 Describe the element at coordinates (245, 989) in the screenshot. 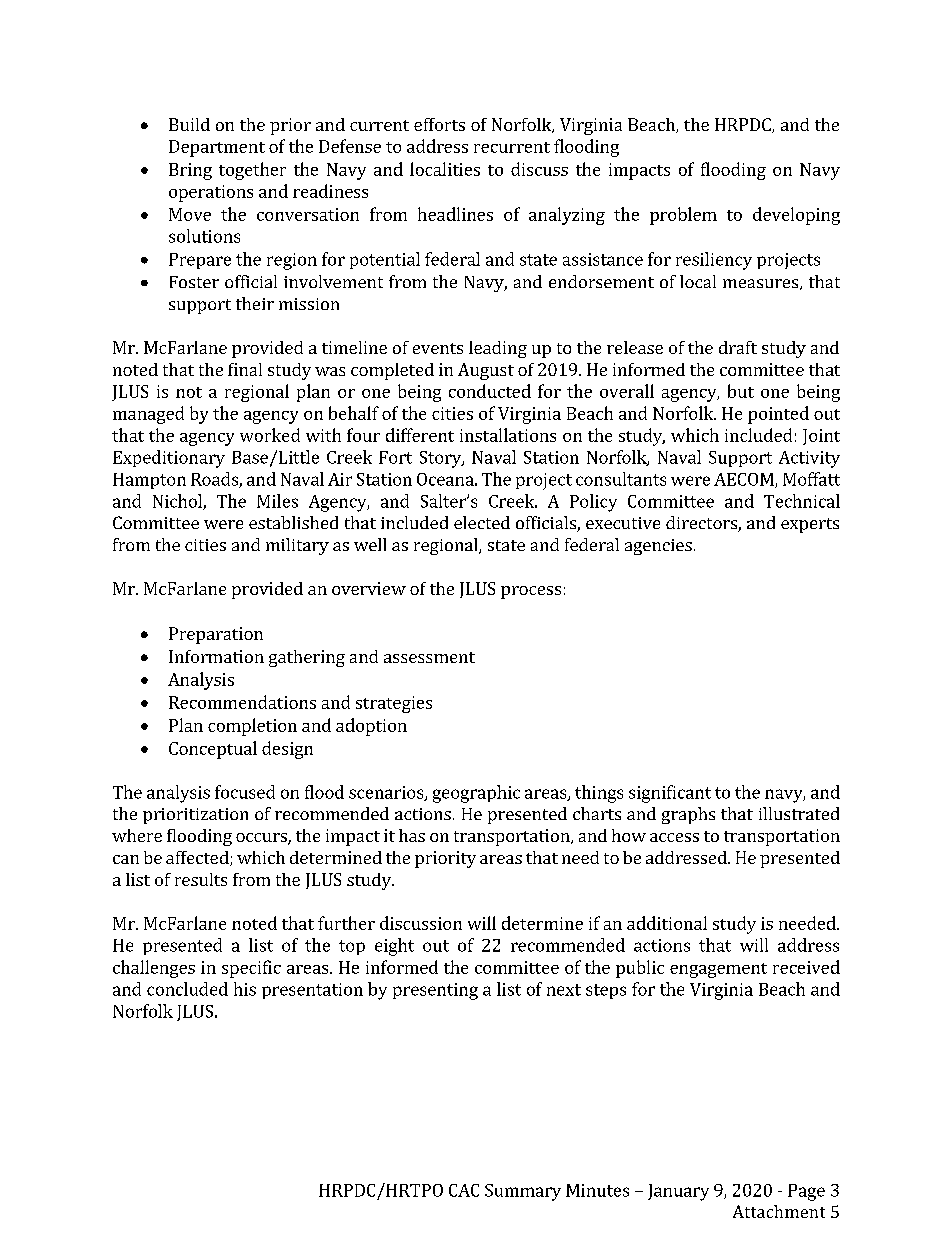

I see `his` at that location.
